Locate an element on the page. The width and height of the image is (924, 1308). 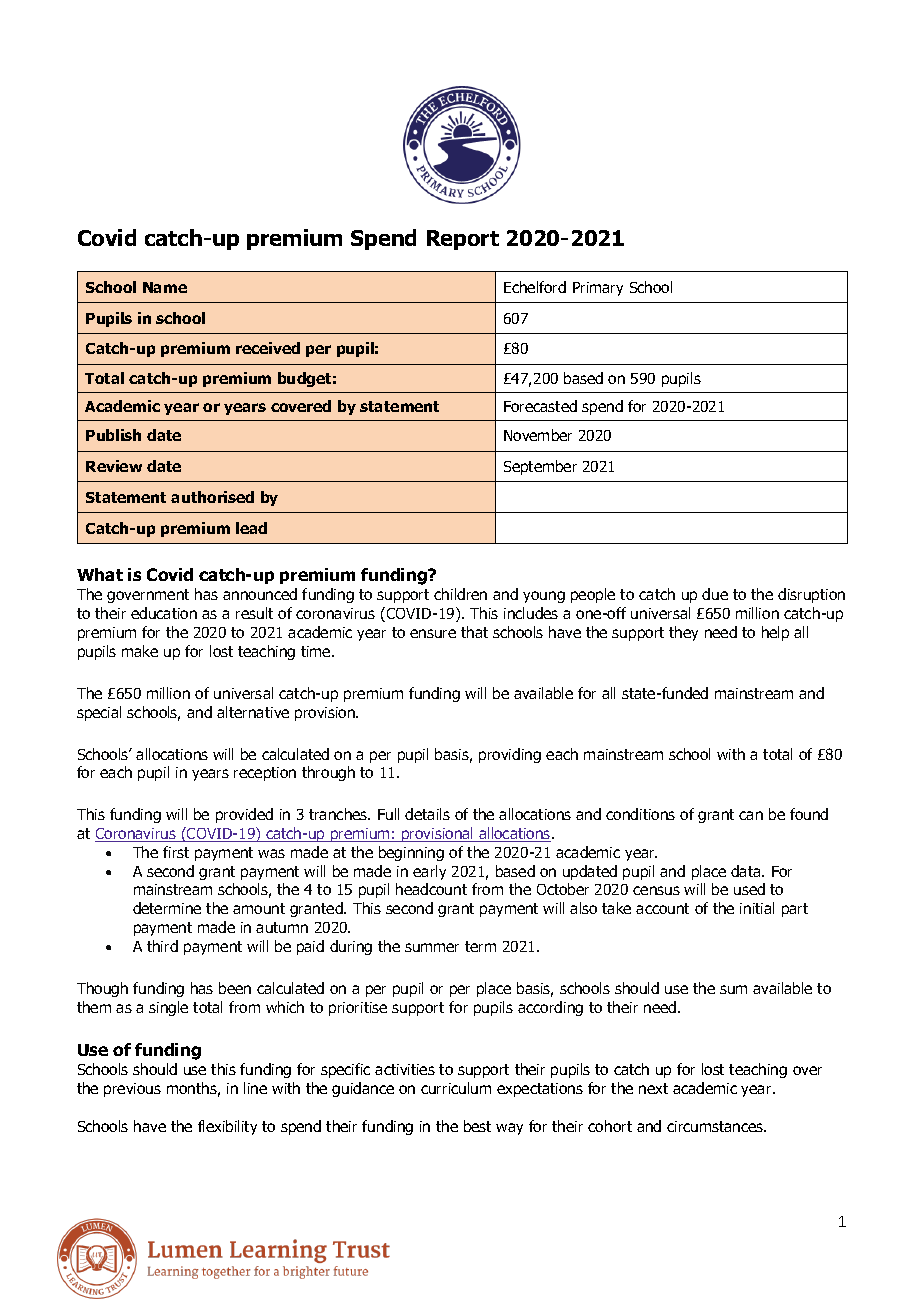
they is located at coordinates (683, 633).
